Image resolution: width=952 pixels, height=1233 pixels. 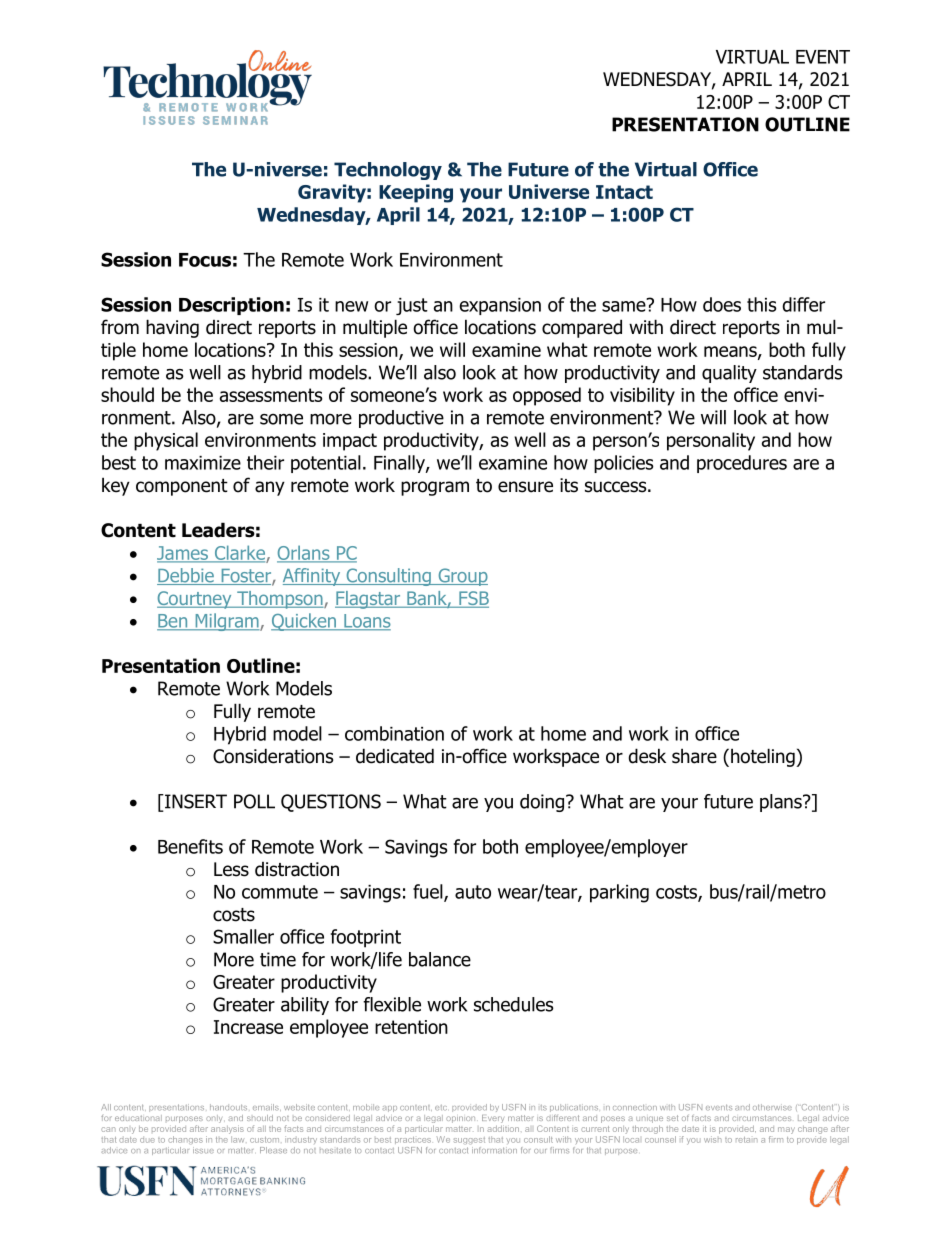 I want to click on procedures, so click(x=742, y=464).
